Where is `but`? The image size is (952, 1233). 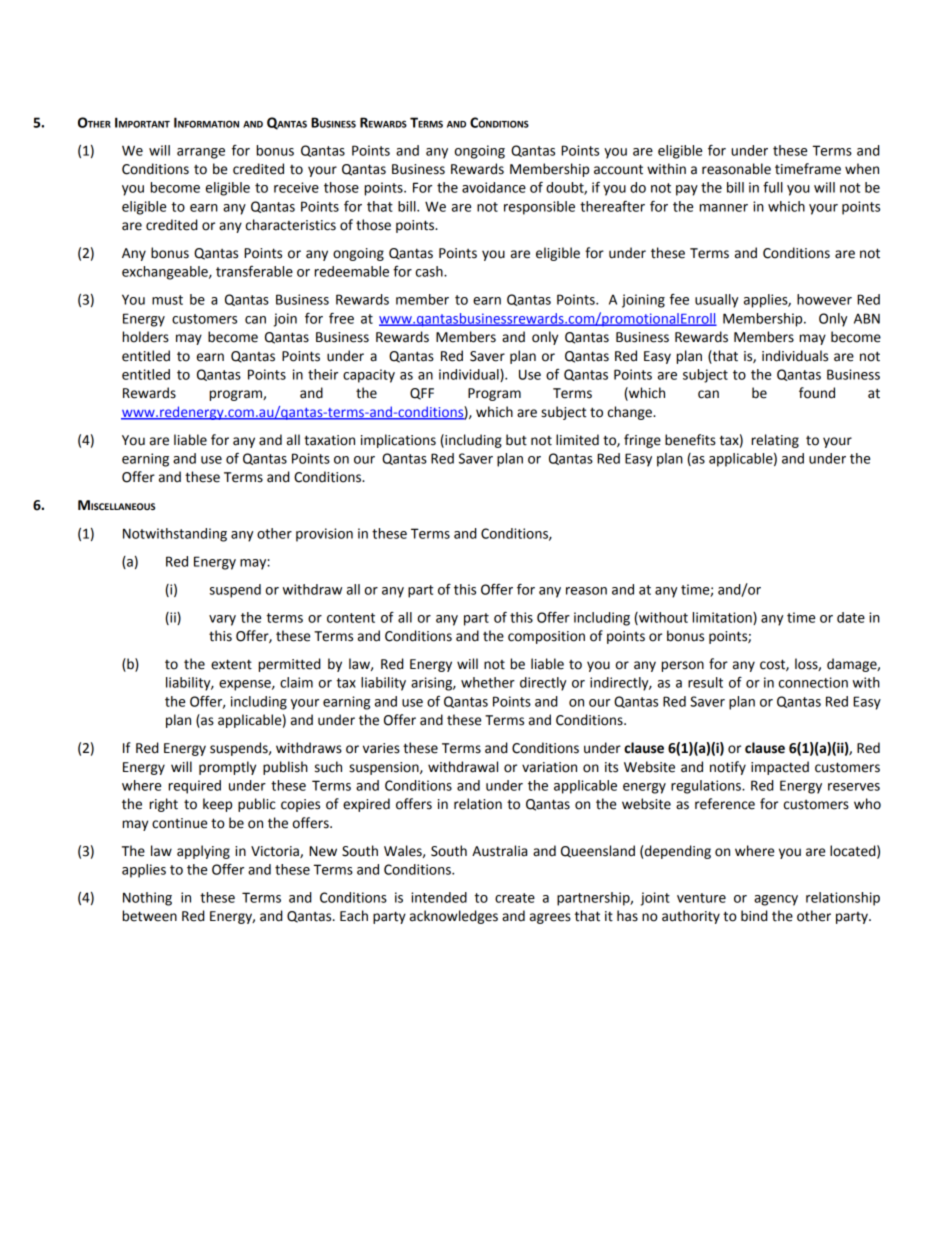 but is located at coordinates (516, 440).
